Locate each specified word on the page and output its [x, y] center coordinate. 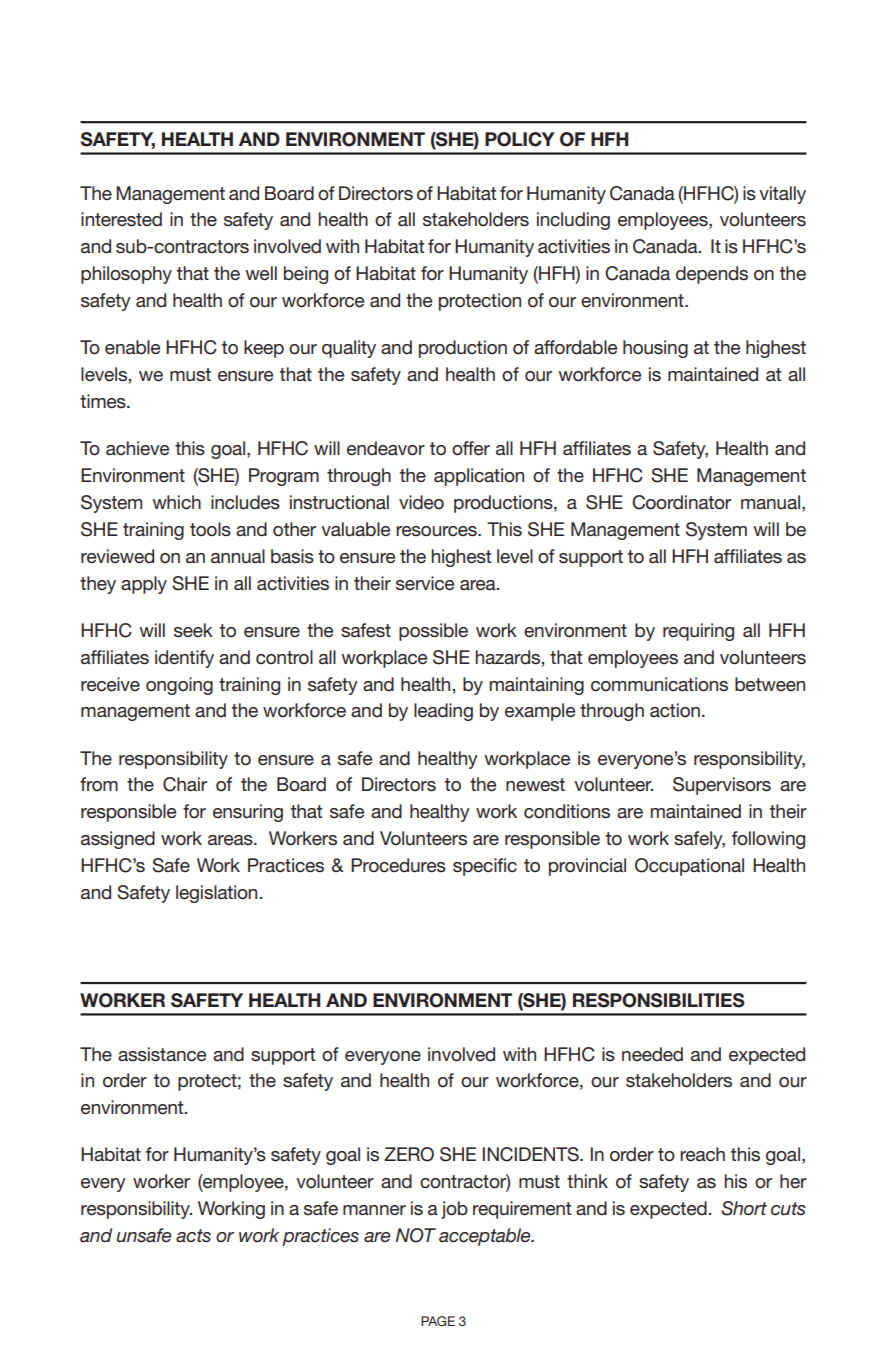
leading [443, 712]
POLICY [520, 139]
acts [193, 1236]
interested [121, 219]
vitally [782, 195]
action [675, 710]
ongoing [179, 686]
